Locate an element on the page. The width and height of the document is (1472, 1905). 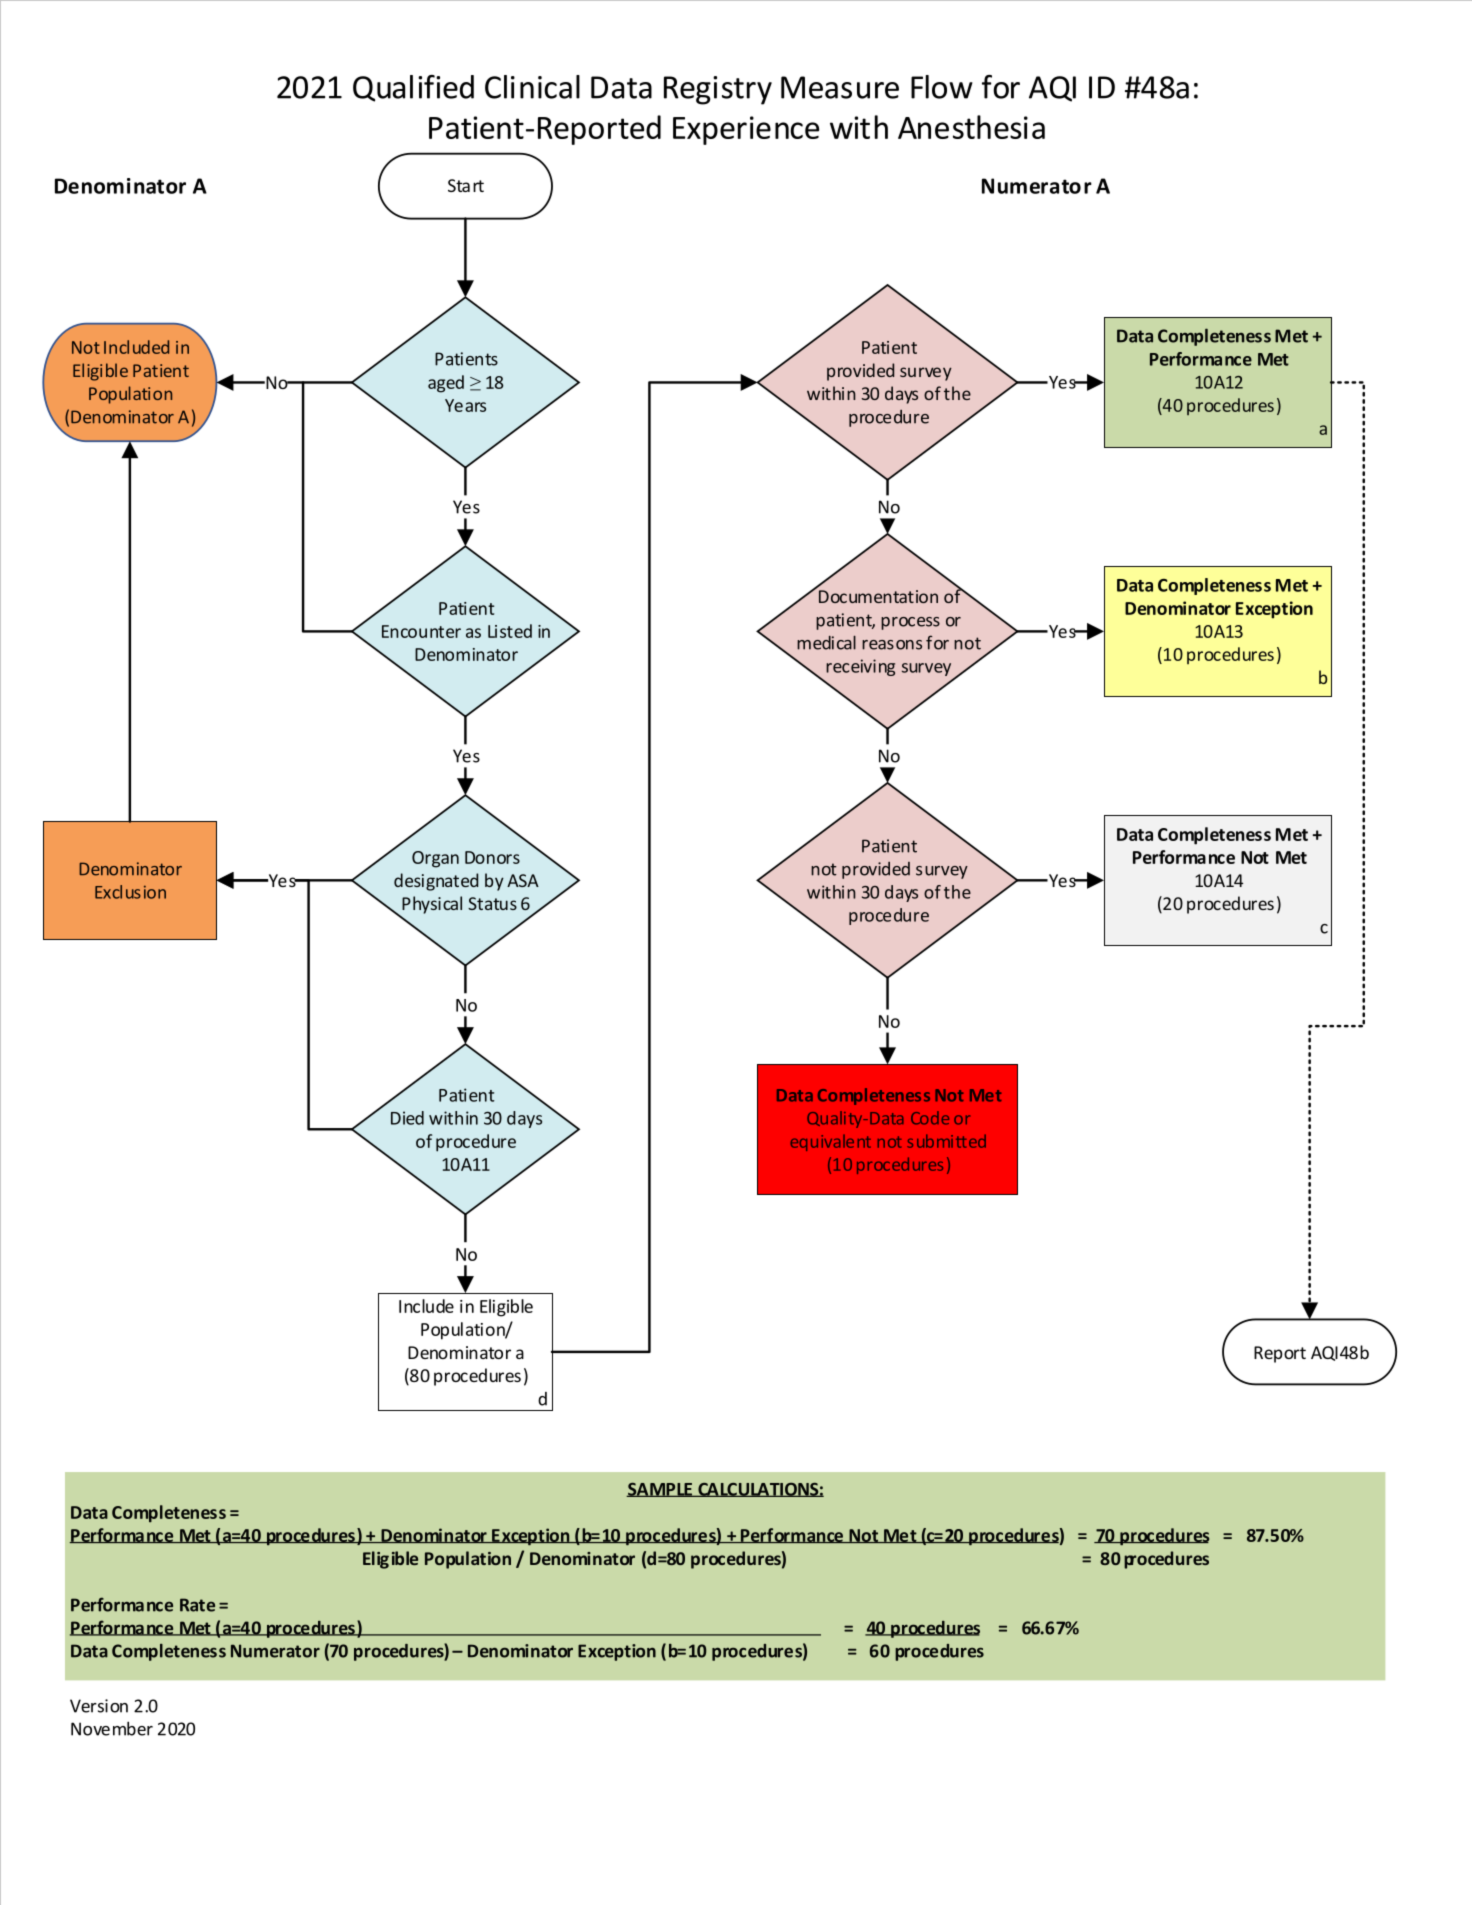
submitted is located at coordinates (946, 1141).
